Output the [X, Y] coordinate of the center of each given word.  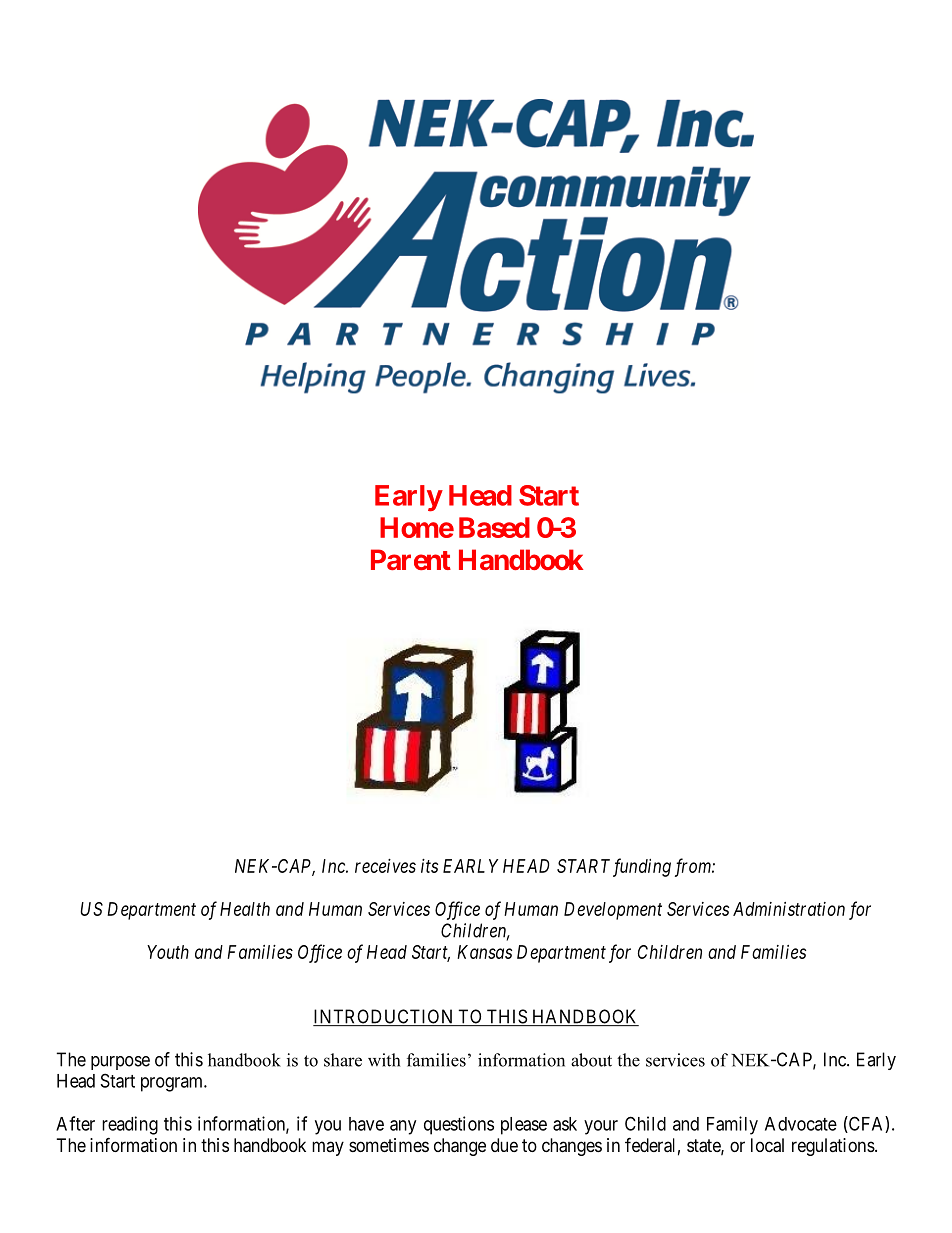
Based [494, 527]
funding [642, 867]
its [429, 866]
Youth [168, 952]
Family [732, 1125]
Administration [789, 909]
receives [385, 866]
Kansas [484, 952]
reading [130, 1125]
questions [459, 1125]
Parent [411, 559]
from [694, 867]
